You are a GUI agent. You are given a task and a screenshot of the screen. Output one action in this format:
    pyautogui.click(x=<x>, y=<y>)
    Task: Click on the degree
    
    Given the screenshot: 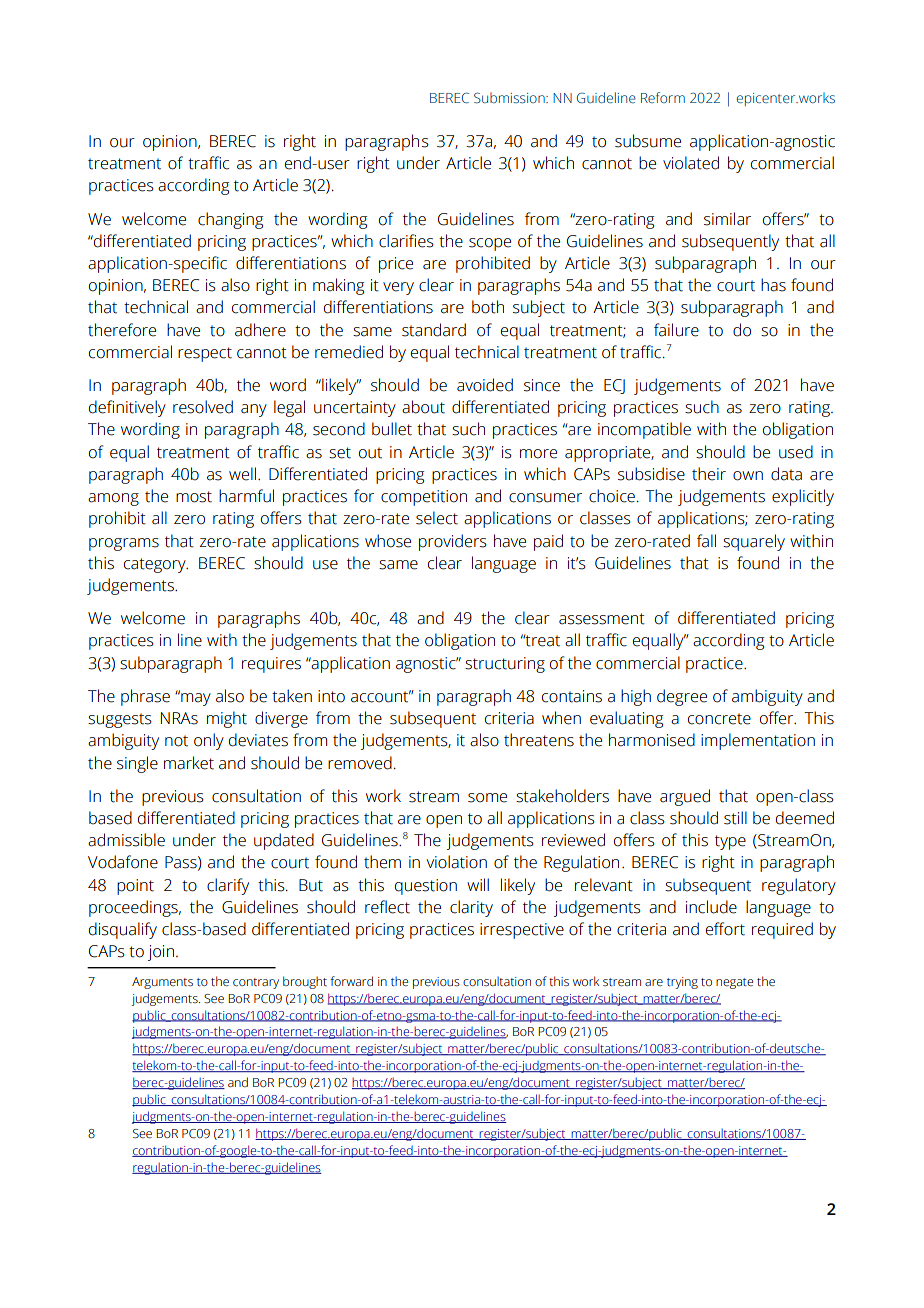 What is the action you would take?
    pyautogui.click(x=682, y=697)
